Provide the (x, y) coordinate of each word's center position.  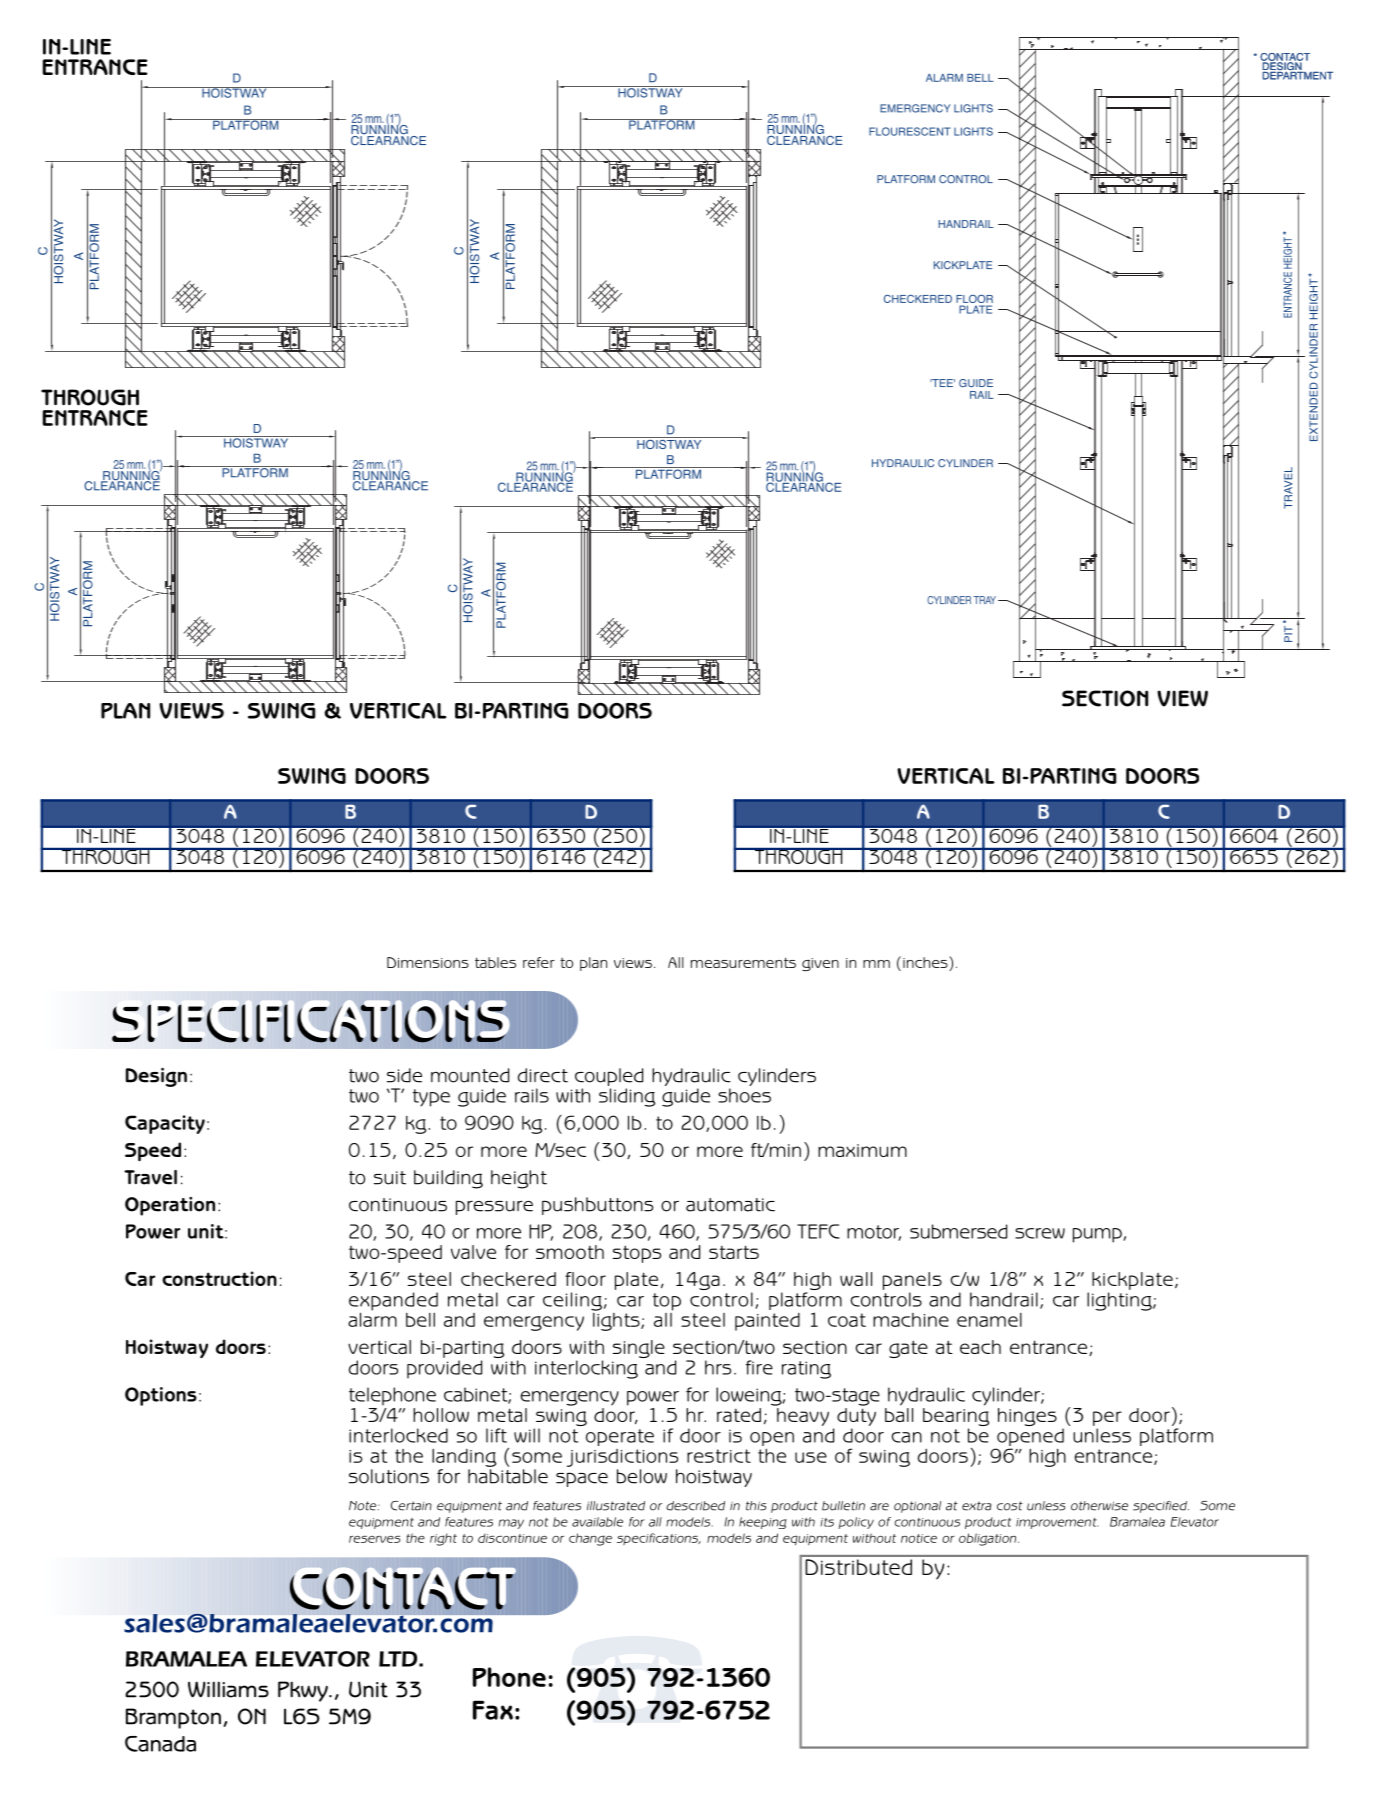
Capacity (165, 1124)
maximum (862, 1150)
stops (637, 1254)
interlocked (398, 1435)
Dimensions (428, 962)
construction (219, 1278)
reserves (374, 1539)
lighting (1120, 1301)
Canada (160, 1744)
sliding (627, 1097)
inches (926, 962)
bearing (956, 1417)
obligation (989, 1539)
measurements (743, 962)
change (590, 1539)
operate (620, 1437)
